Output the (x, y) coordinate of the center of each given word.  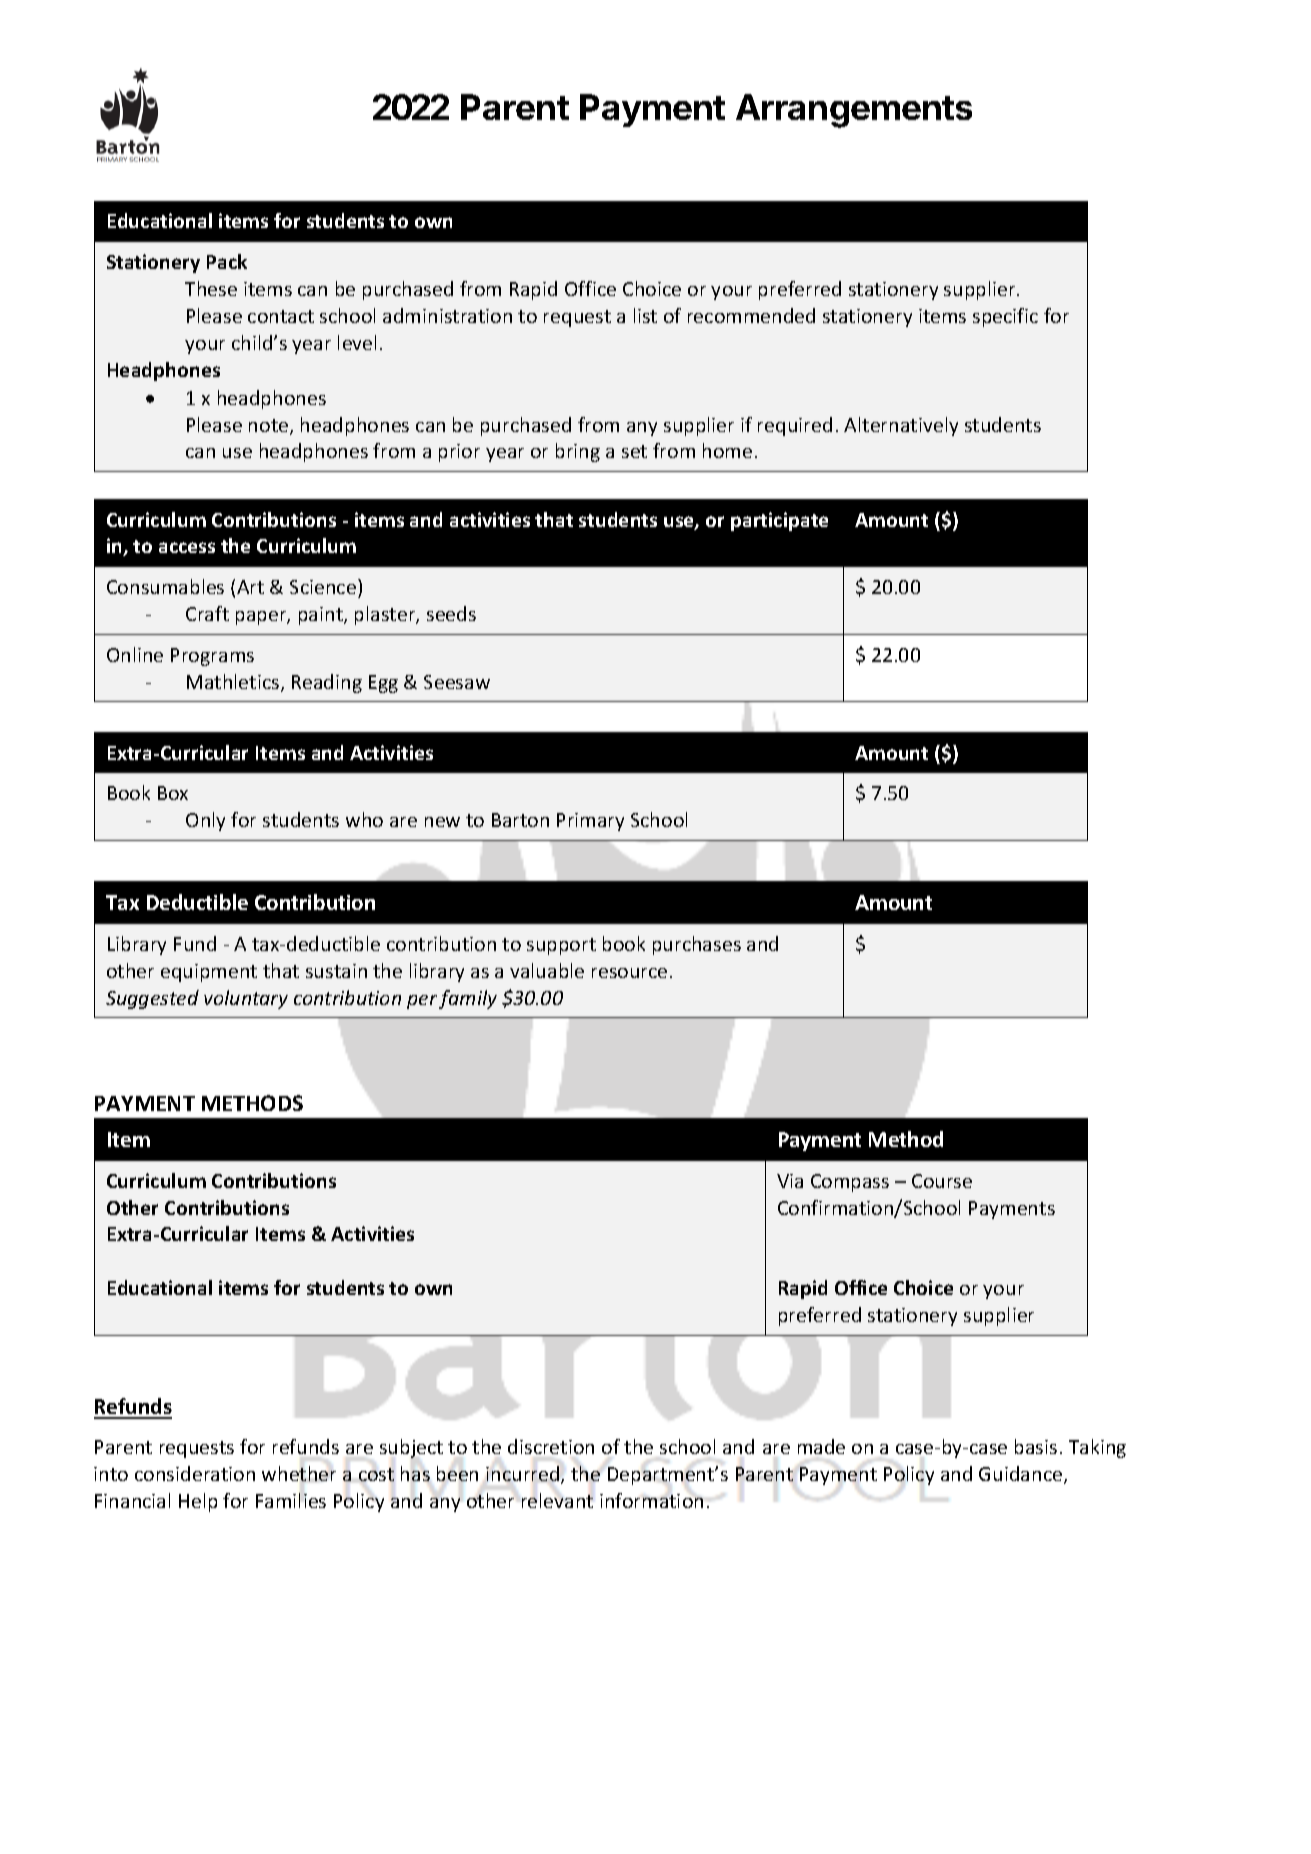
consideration (195, 1473)
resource (629, 973)
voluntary (246, 999)
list (645, 315)
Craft (207, 613)
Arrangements (854, 111)
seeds (451, 613)
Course (942, 1181)
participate (779, 521)
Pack (227, 261)
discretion (551, 1446)
